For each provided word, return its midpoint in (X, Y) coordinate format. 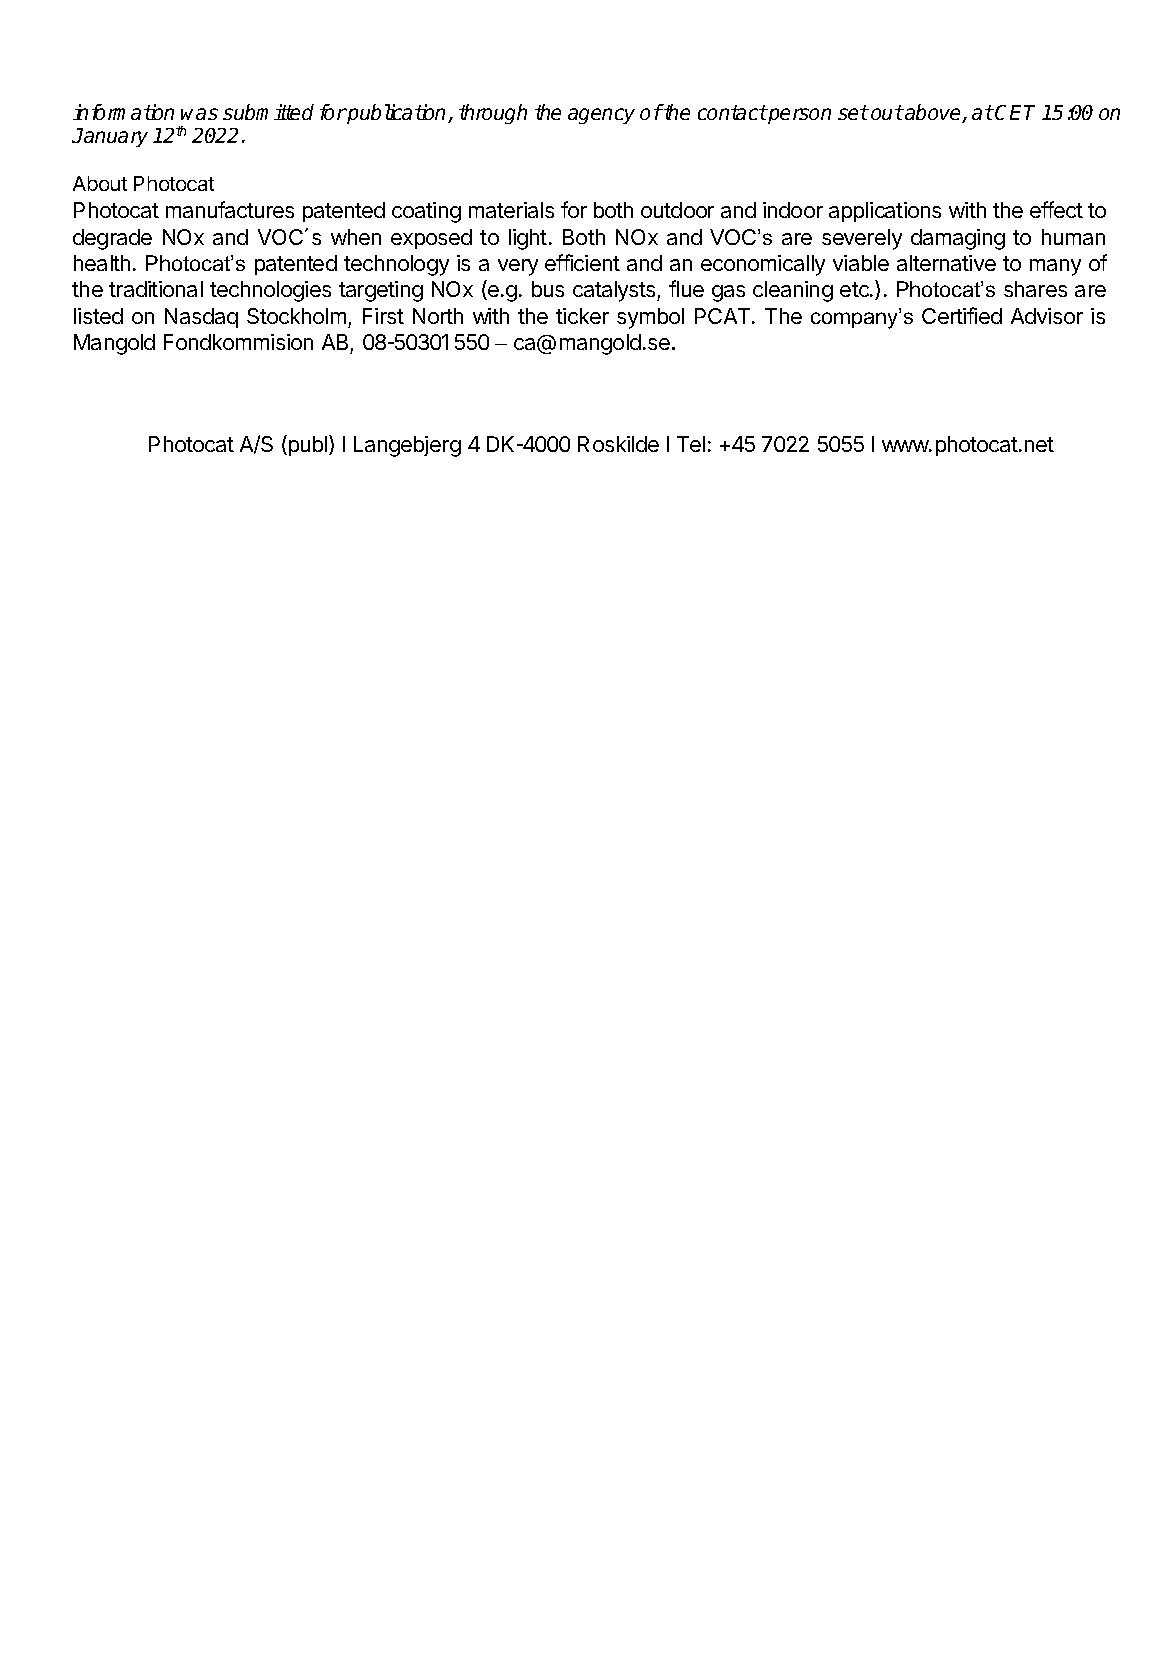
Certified (962, 315)
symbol (650, 318)
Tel (691, 444)
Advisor (1047, 316)
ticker (582, 316)
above (933, 113)
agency (601, 116)
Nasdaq (201, 318)
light (528, 239)
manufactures (230, 209)
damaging (958, 239)
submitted (268, 112)
